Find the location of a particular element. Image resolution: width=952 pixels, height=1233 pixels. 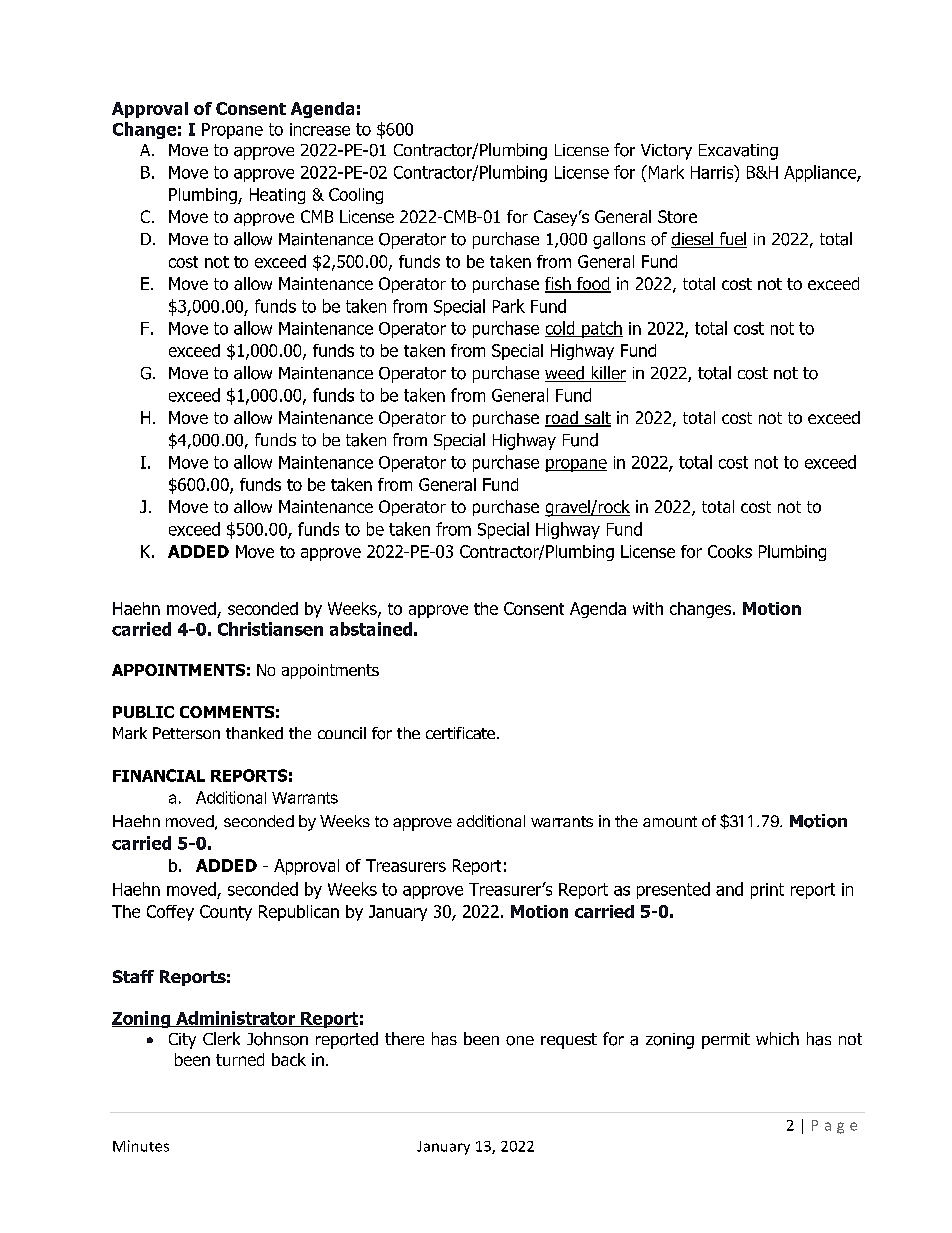

Christiansen is located at coordinates (270, 629).
